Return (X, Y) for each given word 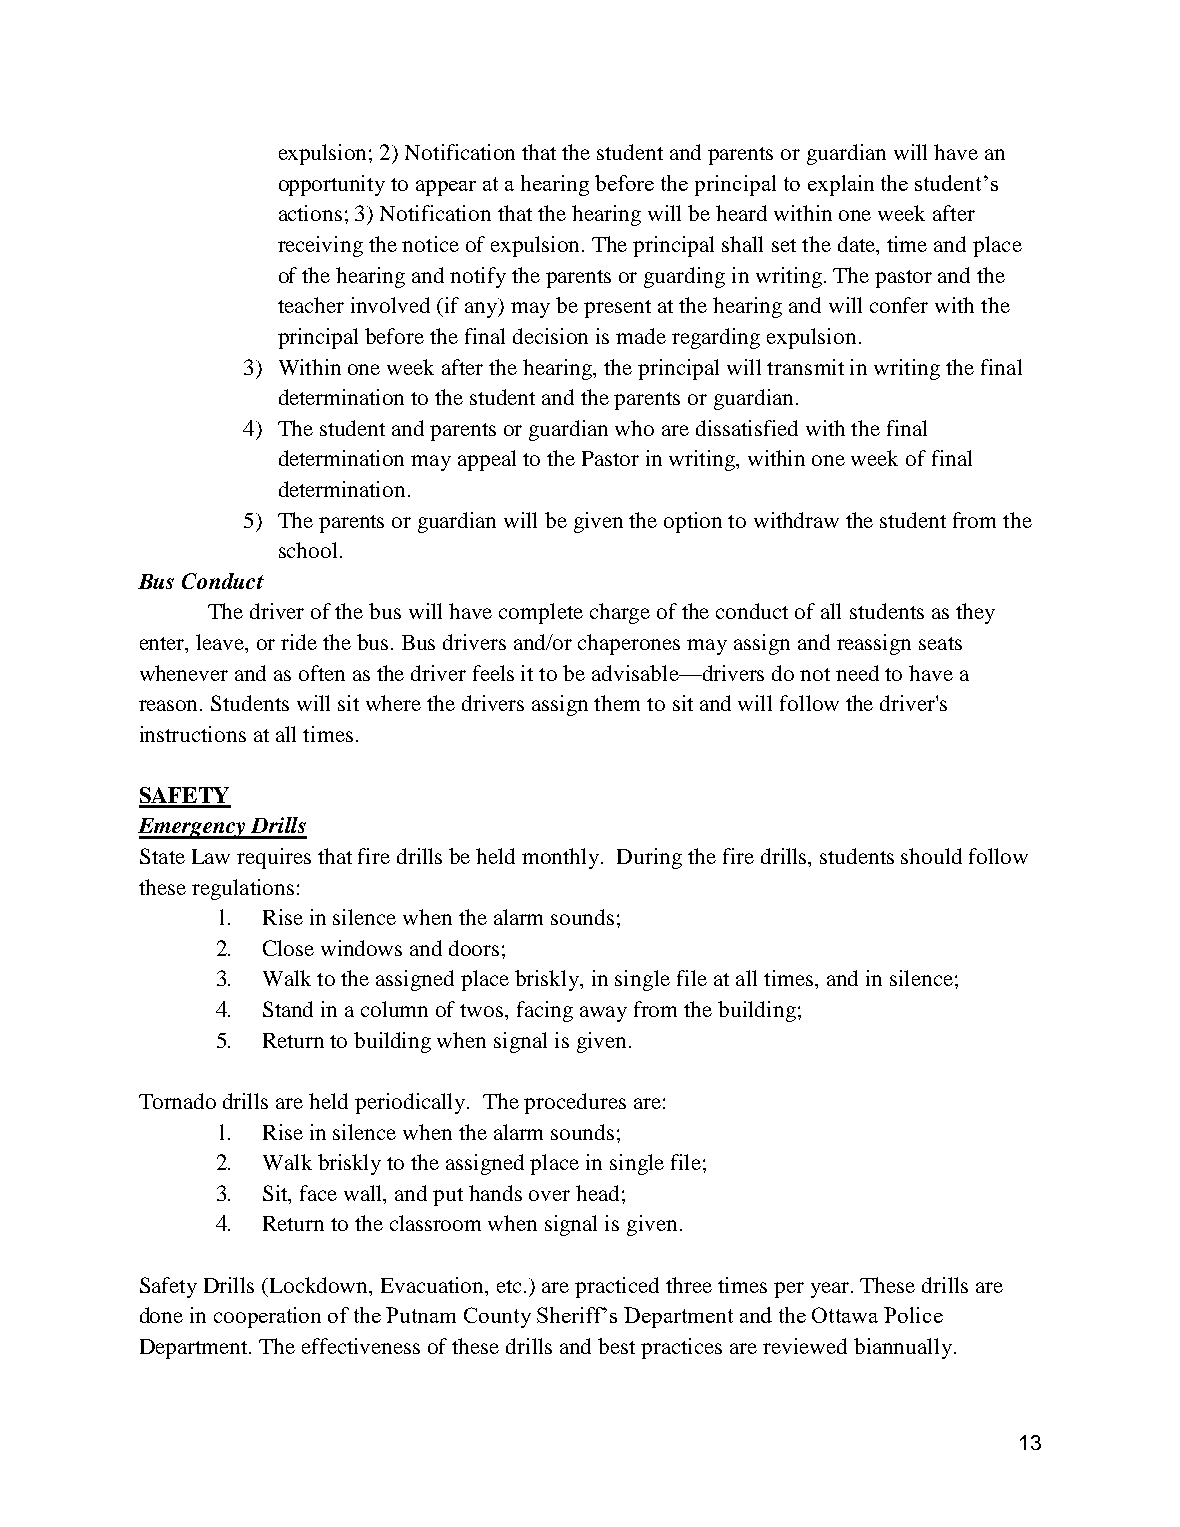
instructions (193, 734)
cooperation (267, 1317)
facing (545, 1011)
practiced (617, 1287)
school (308, 550)
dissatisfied (747, 428)
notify (478, 277)
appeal (487, 460)
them (617, 703)
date (857, 244)
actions (310, 213)
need (857, 673)
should (931, 856)
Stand (288, 1009)
